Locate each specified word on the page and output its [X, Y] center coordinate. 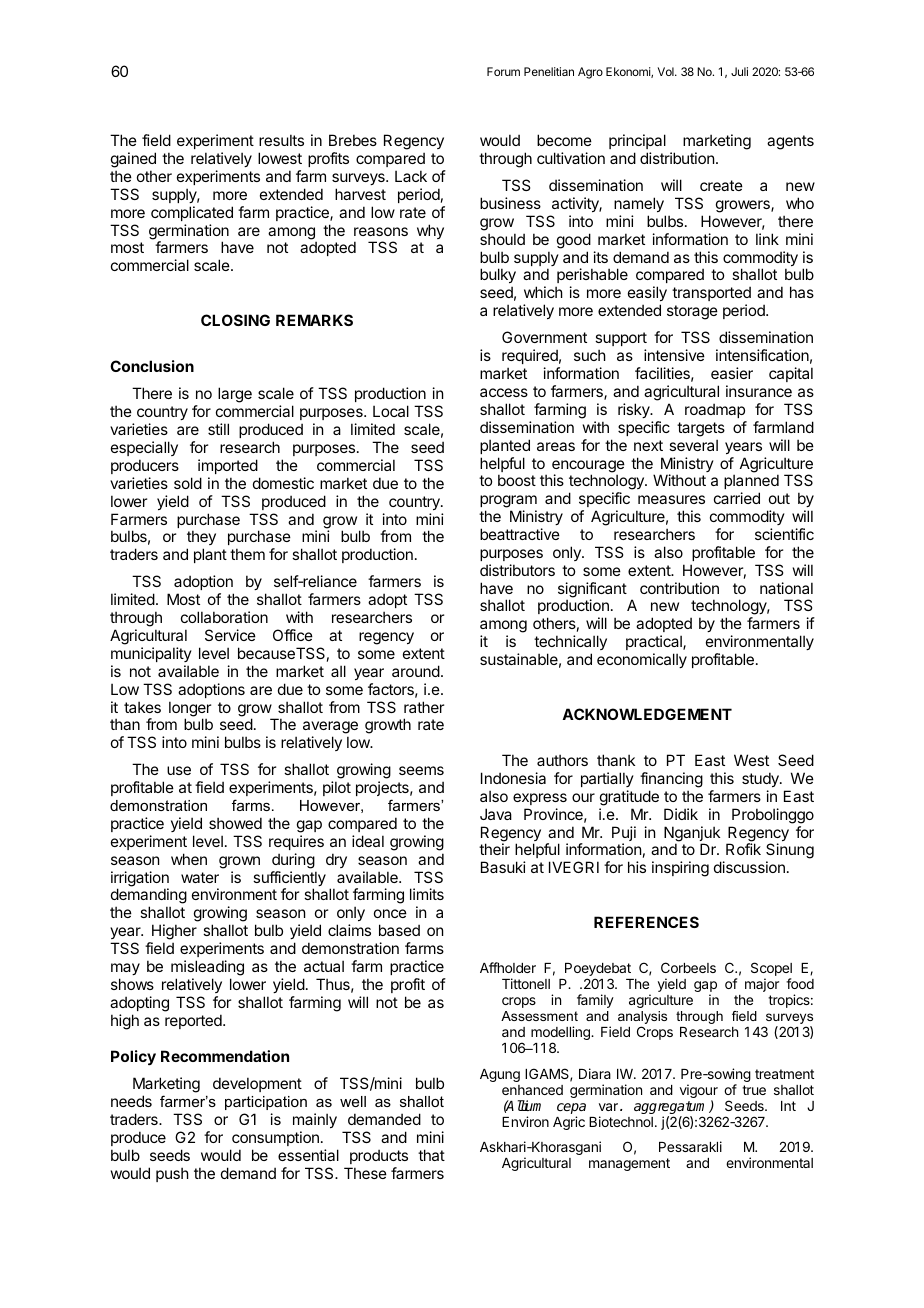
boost [517, 480]
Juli [739, 71]
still [218, 429]
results [281, 140]
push [172, 1174]
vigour [699, 1092]
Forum [503, 71]
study [761, 779]
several [693, 445]
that [431, 1155]
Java [496, 814]
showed [235, 823]
